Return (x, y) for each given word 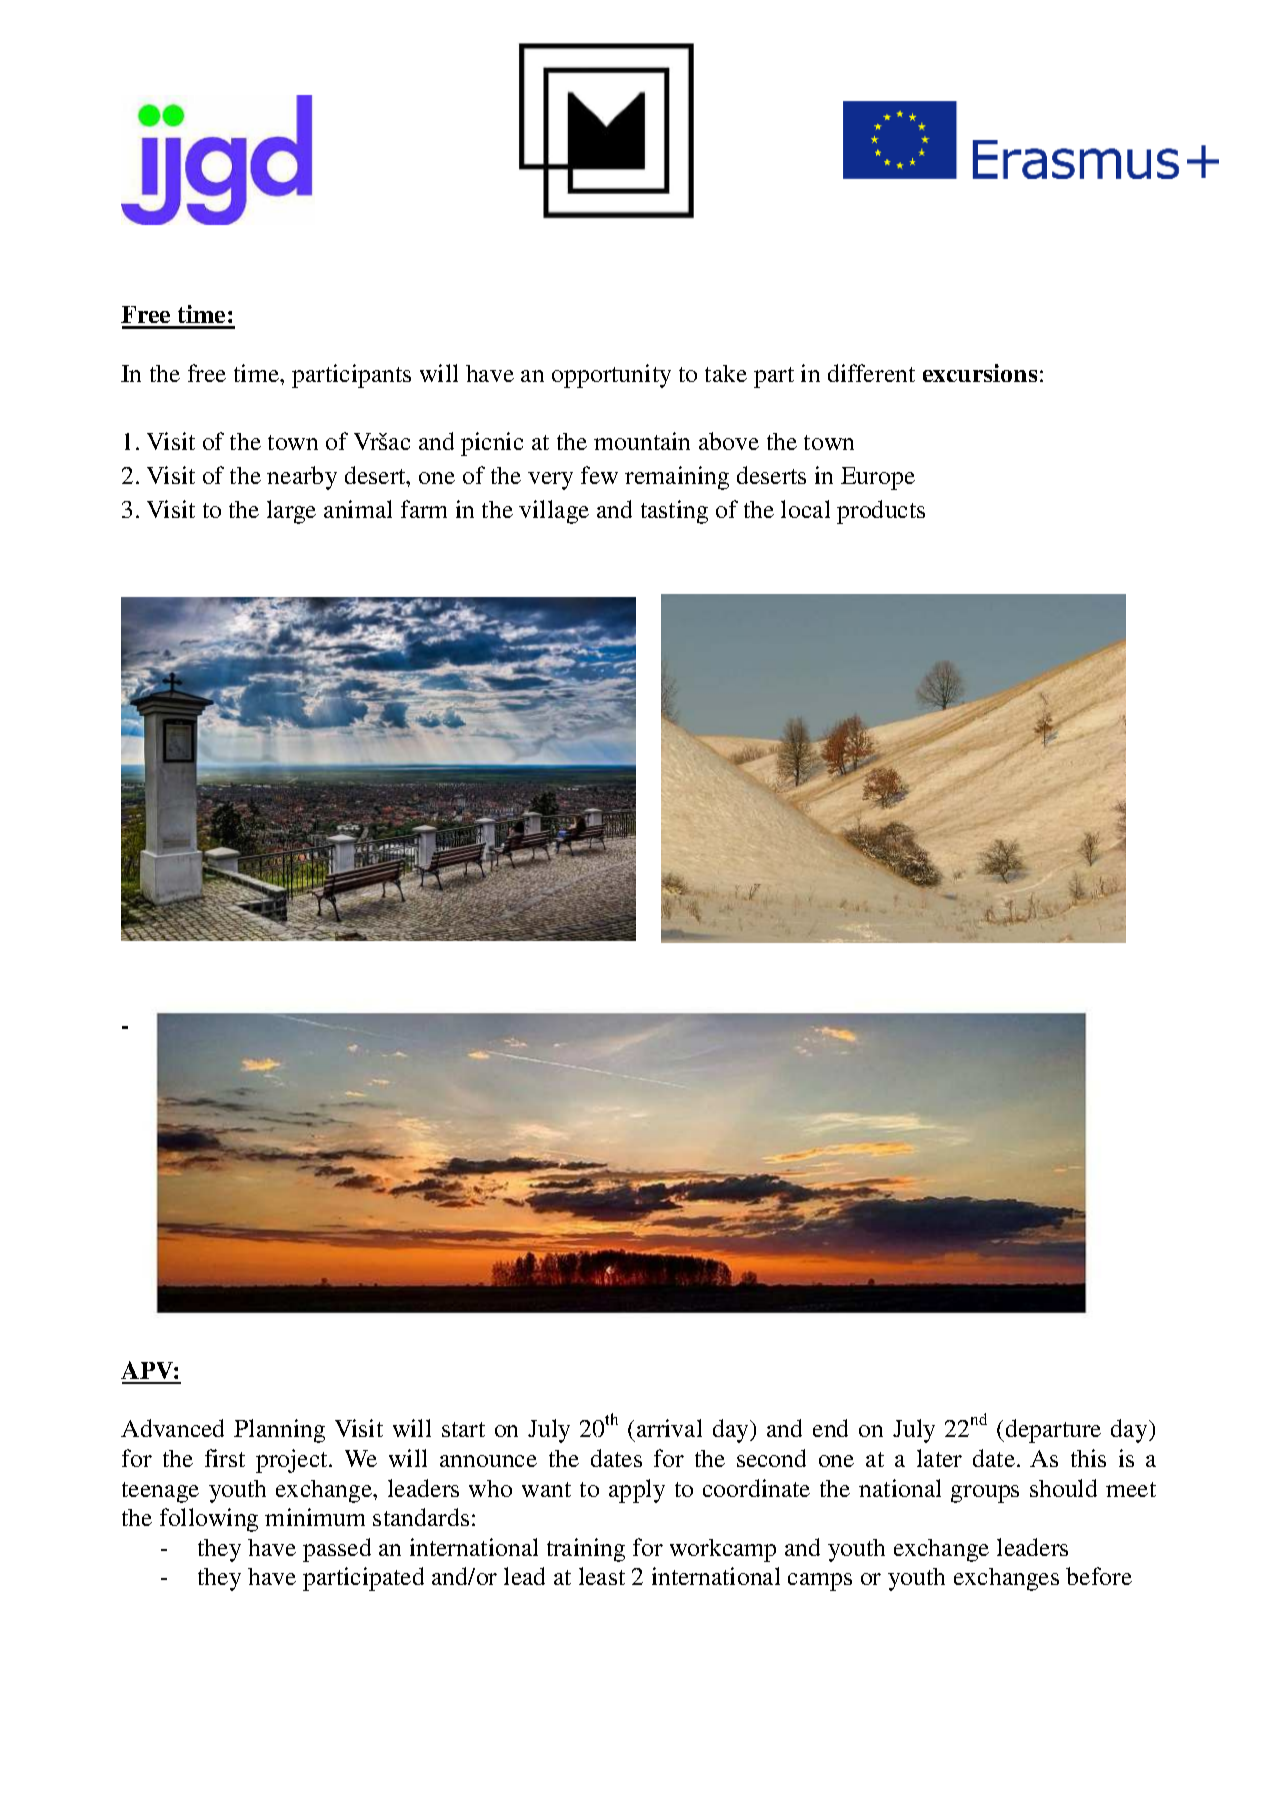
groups (985, 1494)
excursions (980, 373)
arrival (669, 1428)
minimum (315, 1517)
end (830, 1428)
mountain (642, 441)
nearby (302, 478)
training (586, 1550)
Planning (279, 1431)
